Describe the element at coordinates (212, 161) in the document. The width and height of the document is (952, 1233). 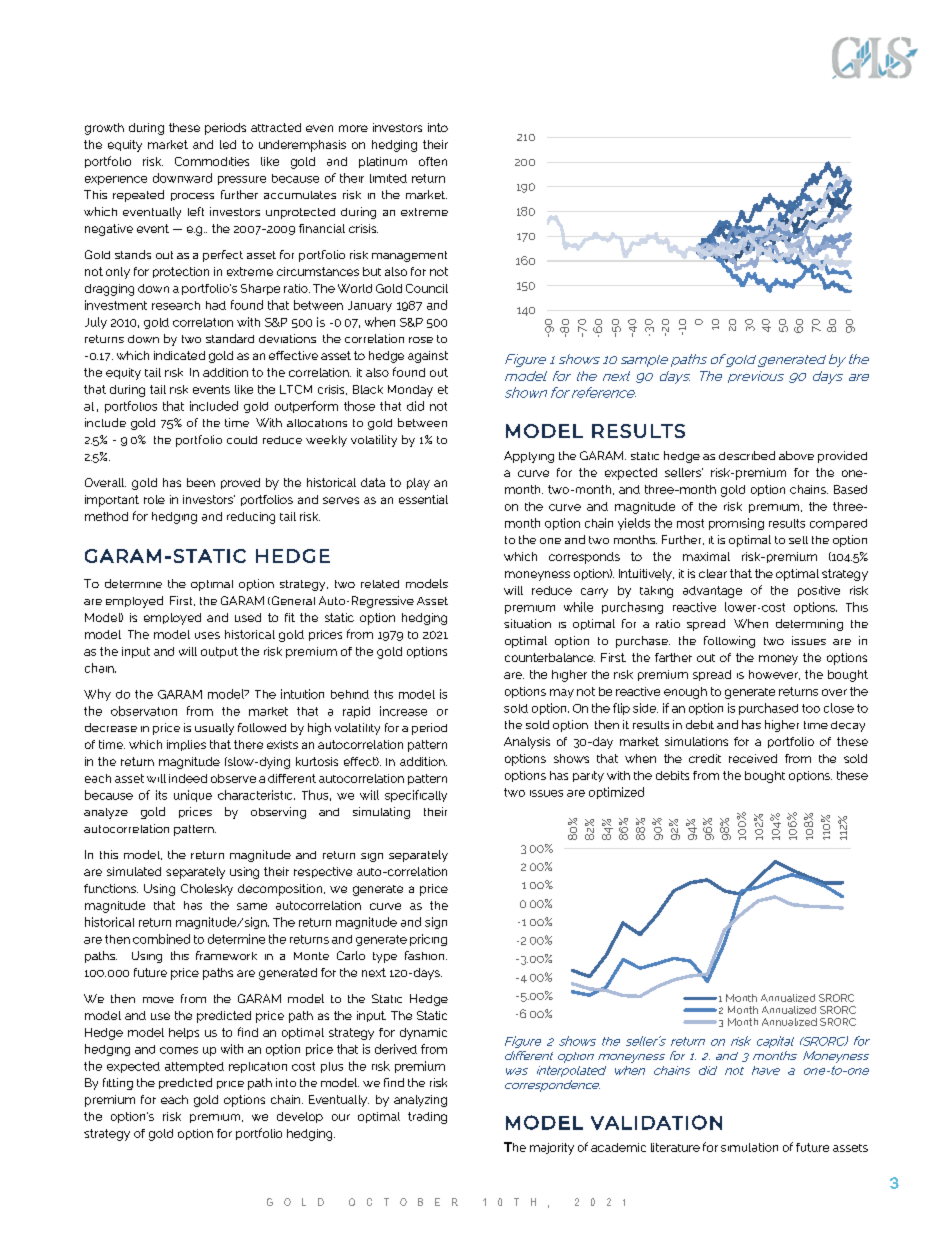
I see `Commodities` at that location.
